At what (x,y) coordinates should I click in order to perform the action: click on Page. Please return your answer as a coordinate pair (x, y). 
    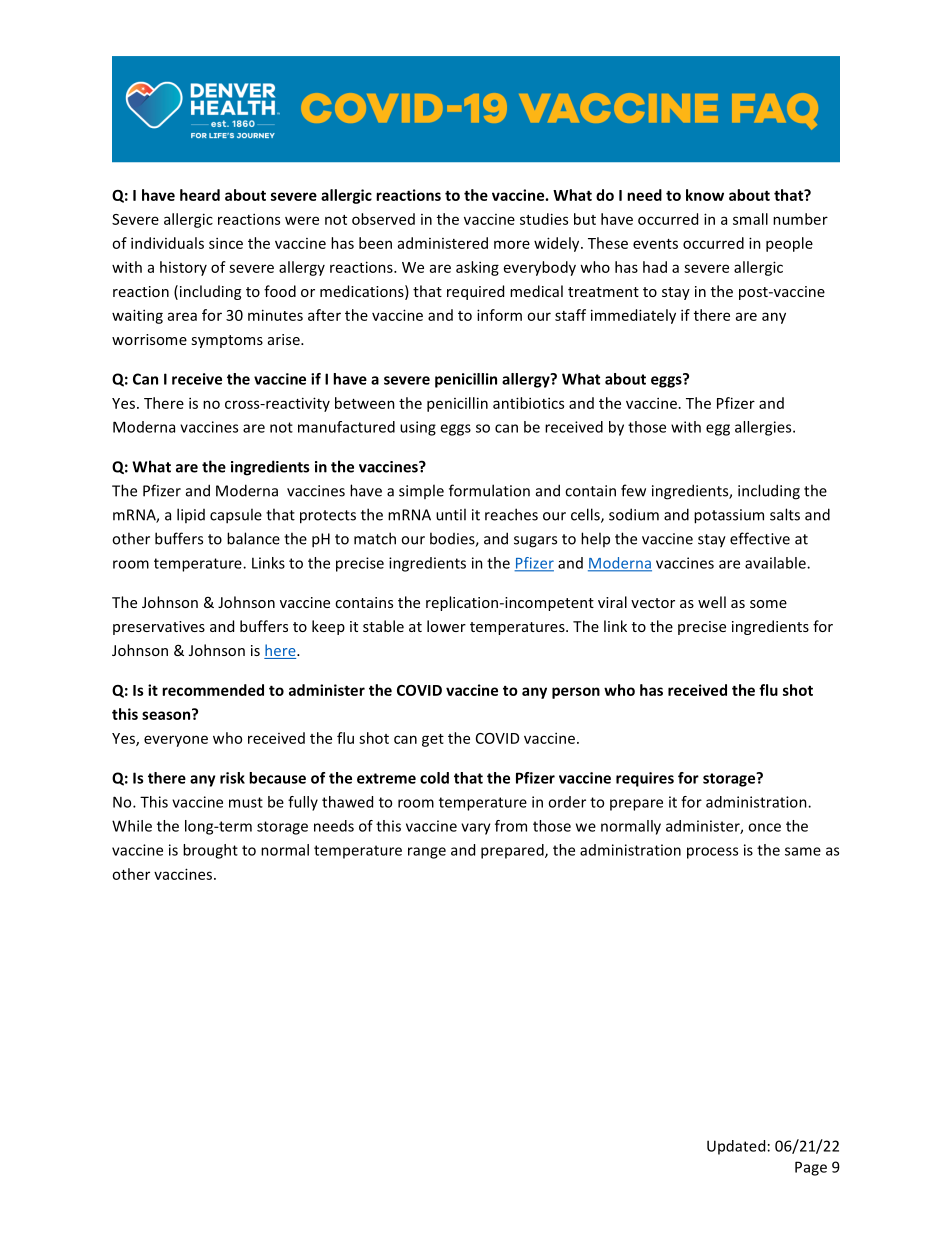
    Looking at the image, I should click on (811, 1168).
